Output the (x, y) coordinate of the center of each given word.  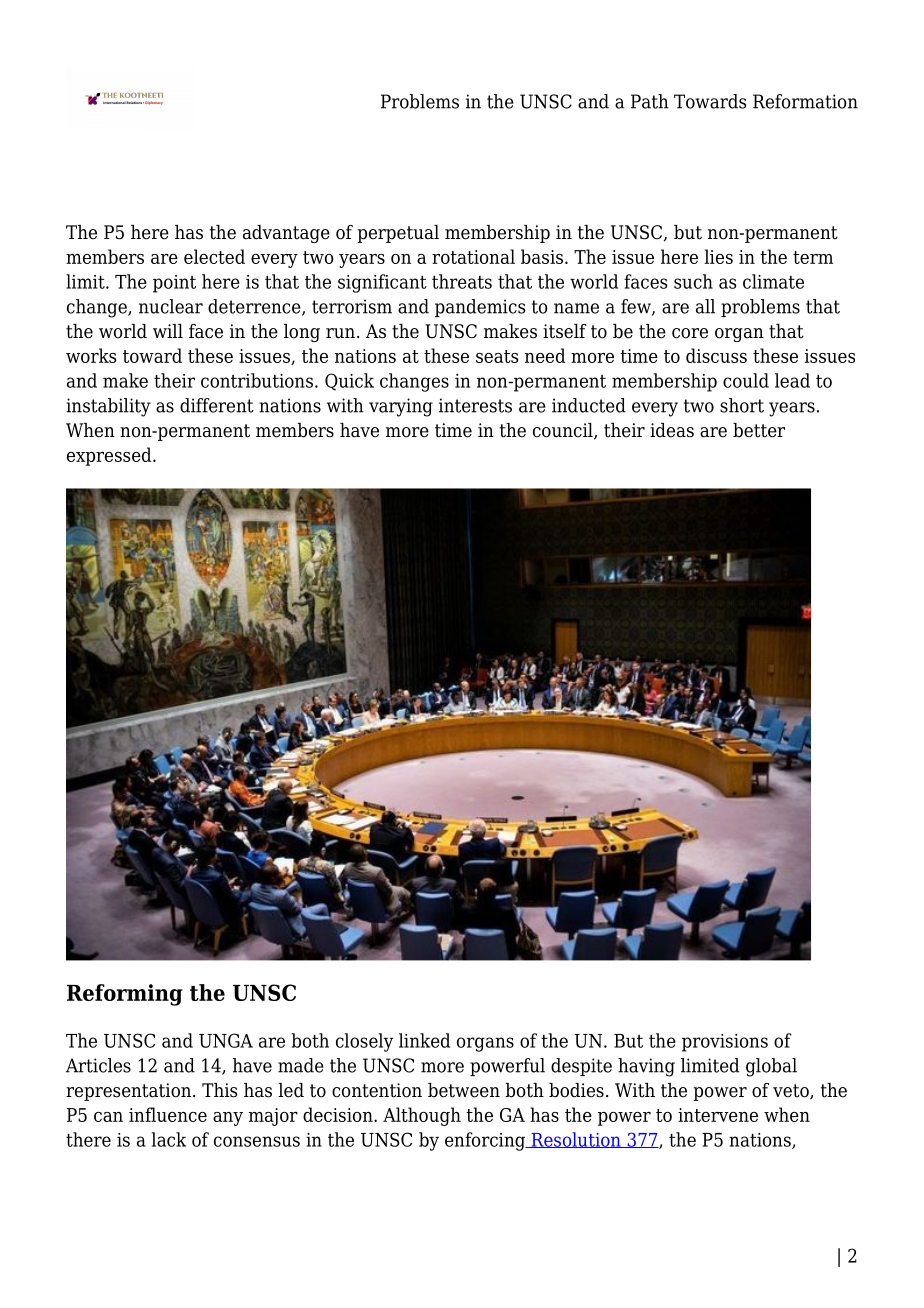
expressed (110, 456)
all (705, 306)
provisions (725, 1043)
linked (424, 1040)
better (759, 430)
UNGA (226, 1040)
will (168, 331)
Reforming (124, 995)
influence (168, 1114)
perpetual (398, 234)
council (564, 431)
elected (214, 256)
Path (650, 101)
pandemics (480, 308)
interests (475, 405)
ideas (672, 430)
